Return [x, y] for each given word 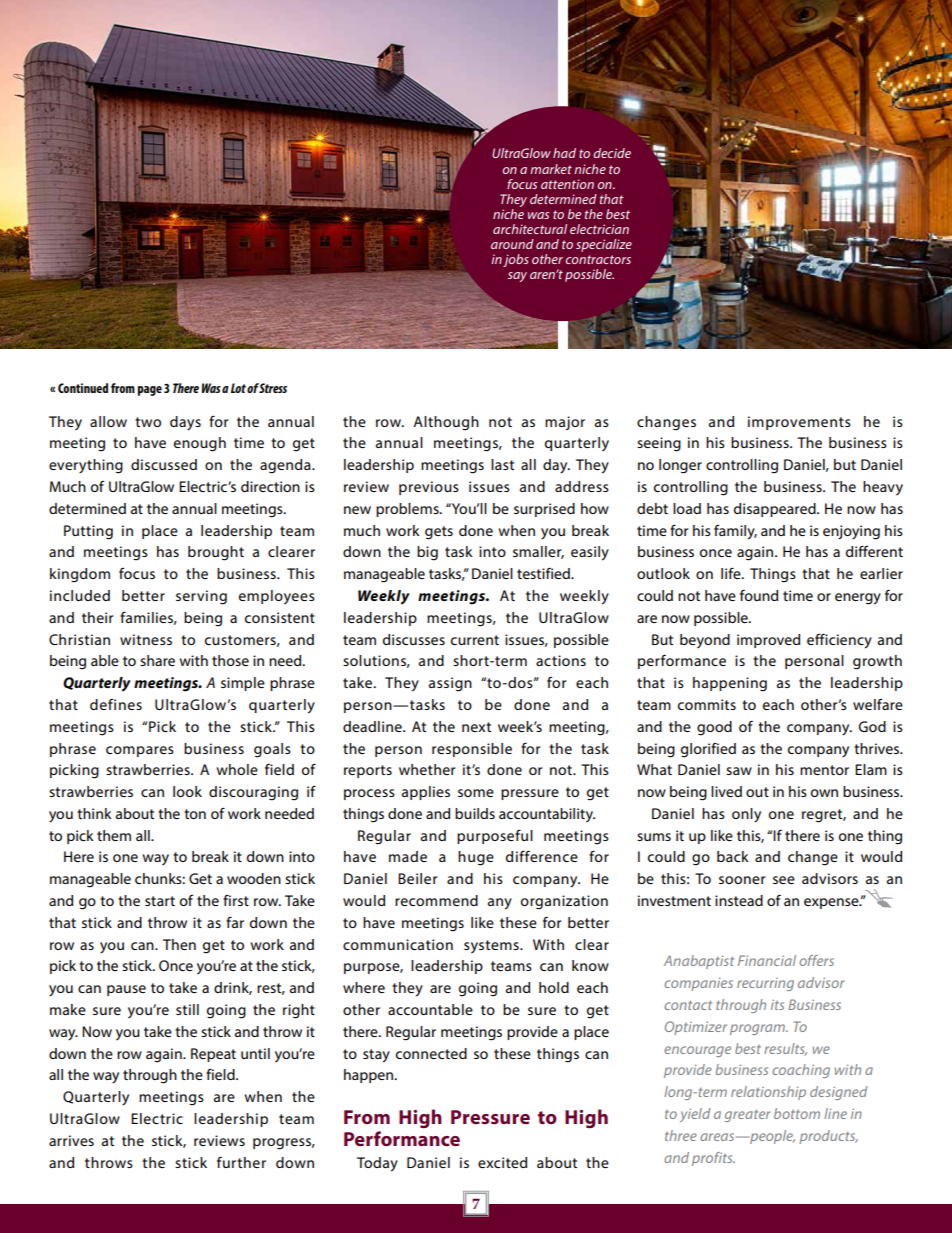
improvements [799, 423]
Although [446, 423]
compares [140, 751]
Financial [767, 960]
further [241, 1162]
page [150, 391]
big [427, 553]
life [732, 573]
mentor [824, 770]
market [551, 169]
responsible [472, 750]
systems [492, 947]
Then [179, 944]
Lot [238, 388]
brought [216, 553]
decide [612, 153]
